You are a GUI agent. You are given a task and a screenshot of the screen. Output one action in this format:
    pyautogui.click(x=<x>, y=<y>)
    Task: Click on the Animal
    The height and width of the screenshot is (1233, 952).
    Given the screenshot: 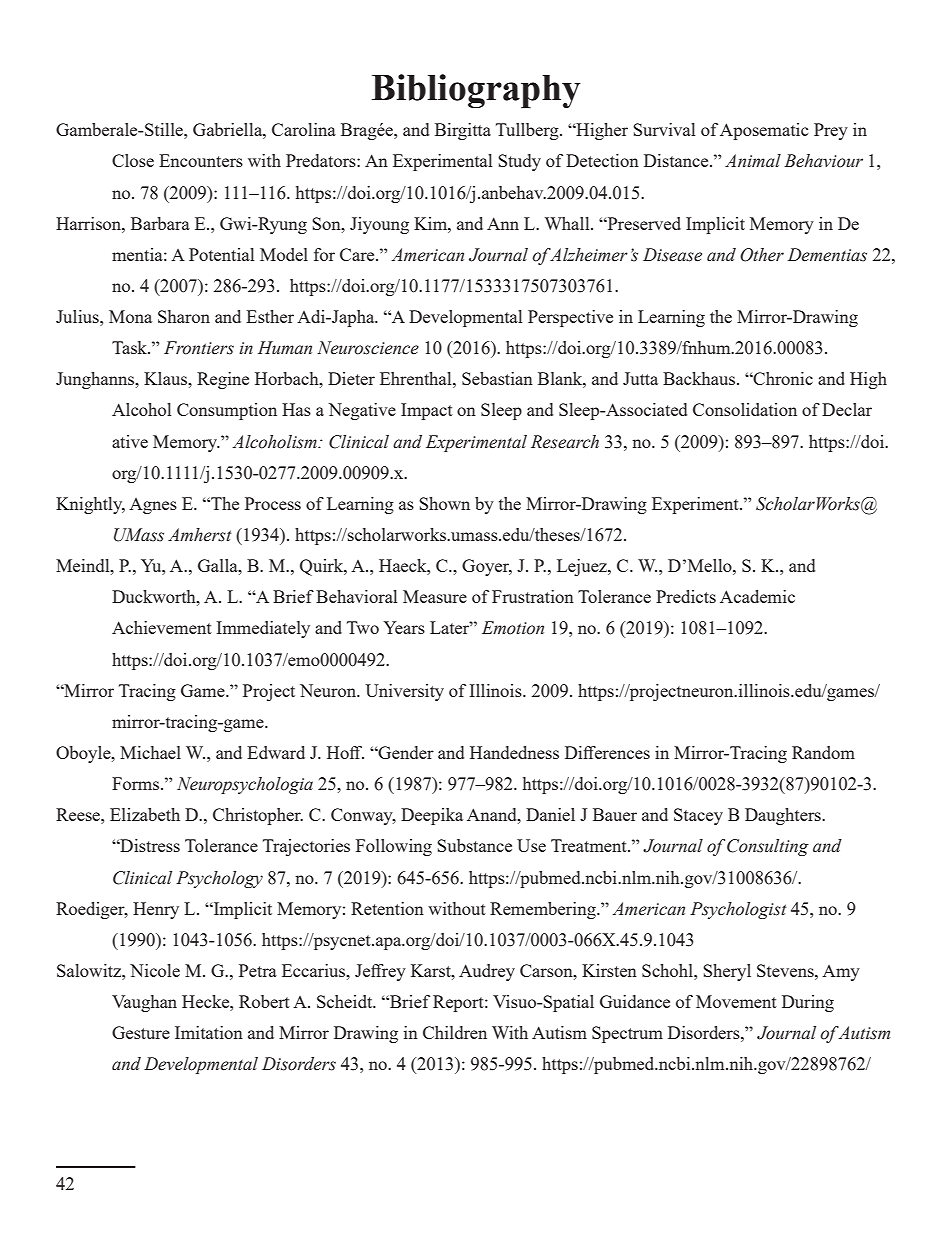 What is the action you would take?
    pyautogui.click(x=753, y=161)
